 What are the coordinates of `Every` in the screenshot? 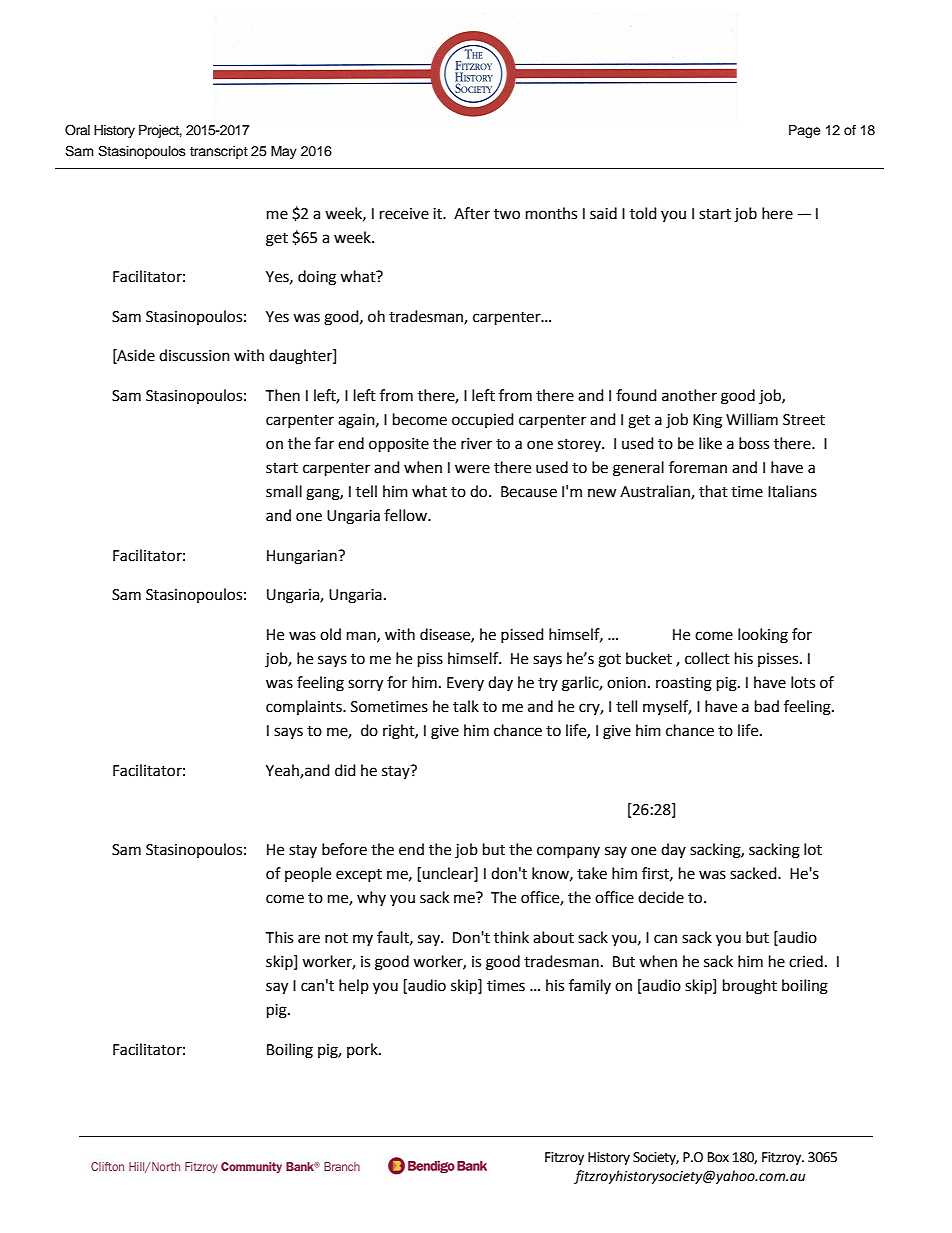 It's located at (465, 684).
